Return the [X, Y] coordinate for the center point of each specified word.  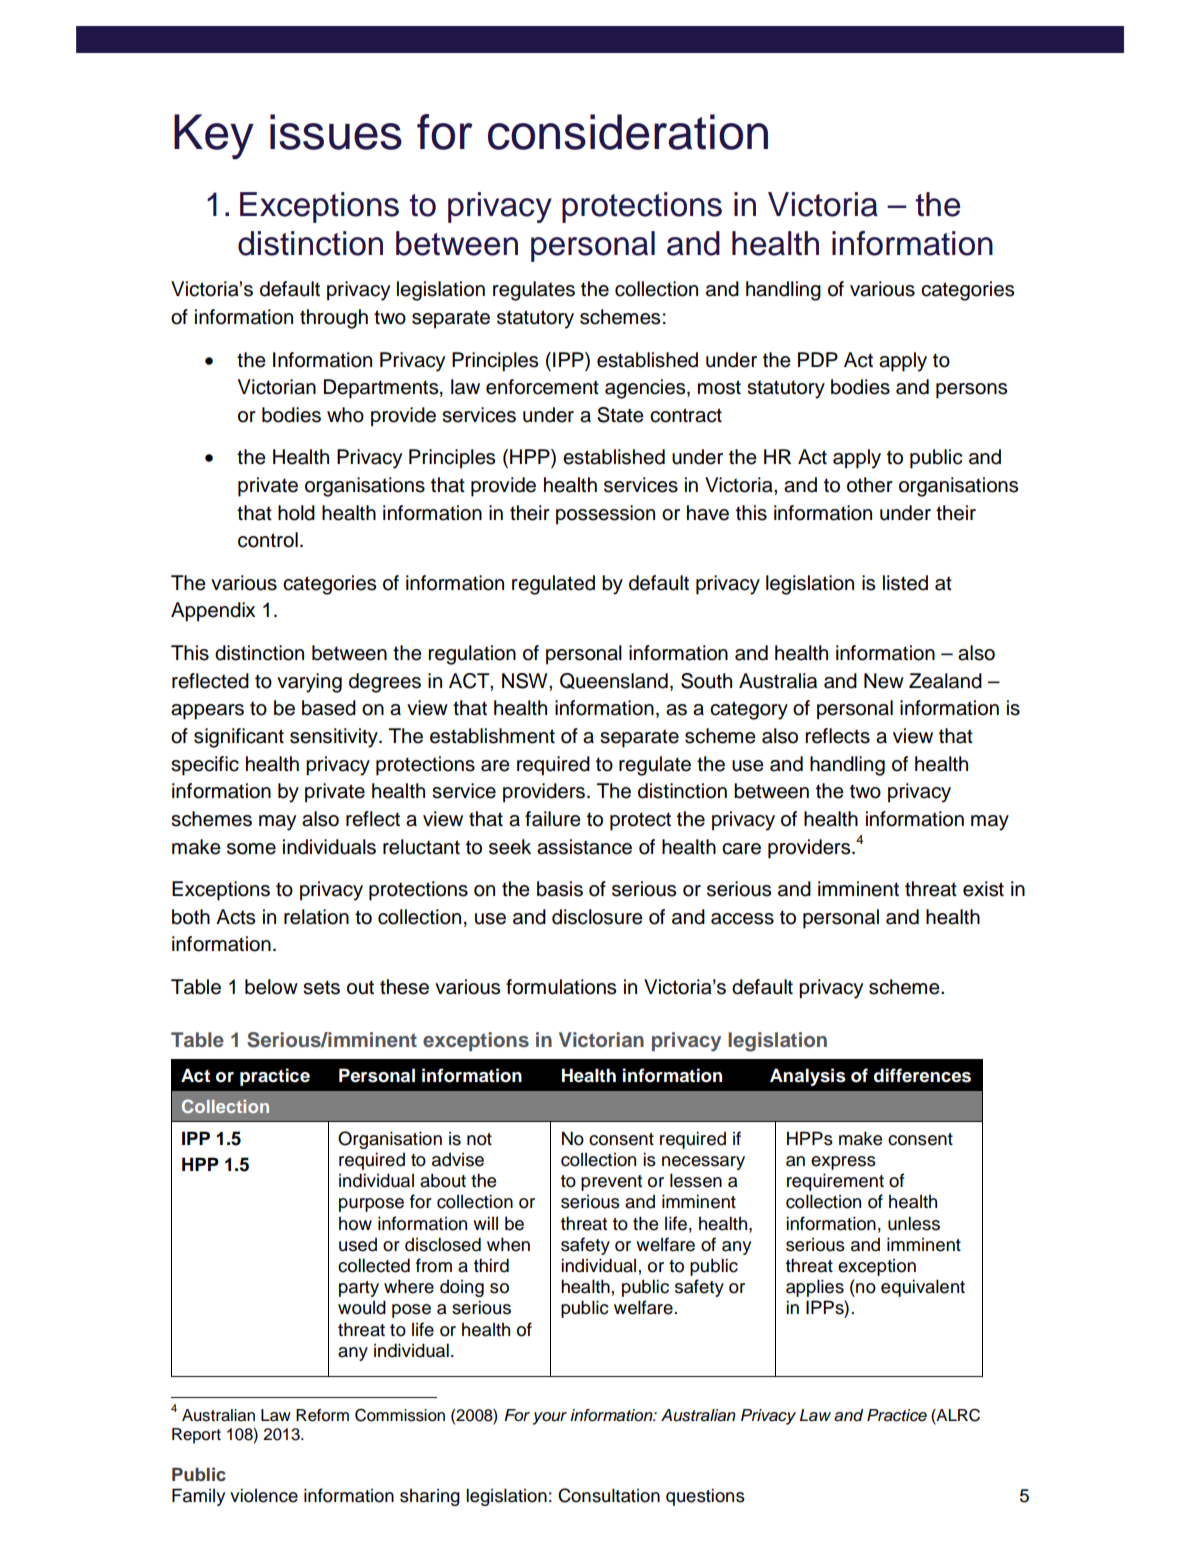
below [271, 987]
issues [336, 132]
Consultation [609, 1495]
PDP [818, 359]
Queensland [614, 681]
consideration [628, 132]
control [268, 540]
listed [905, 583]
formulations [561, 987]
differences [922, 1075]
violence [264, 1495]
